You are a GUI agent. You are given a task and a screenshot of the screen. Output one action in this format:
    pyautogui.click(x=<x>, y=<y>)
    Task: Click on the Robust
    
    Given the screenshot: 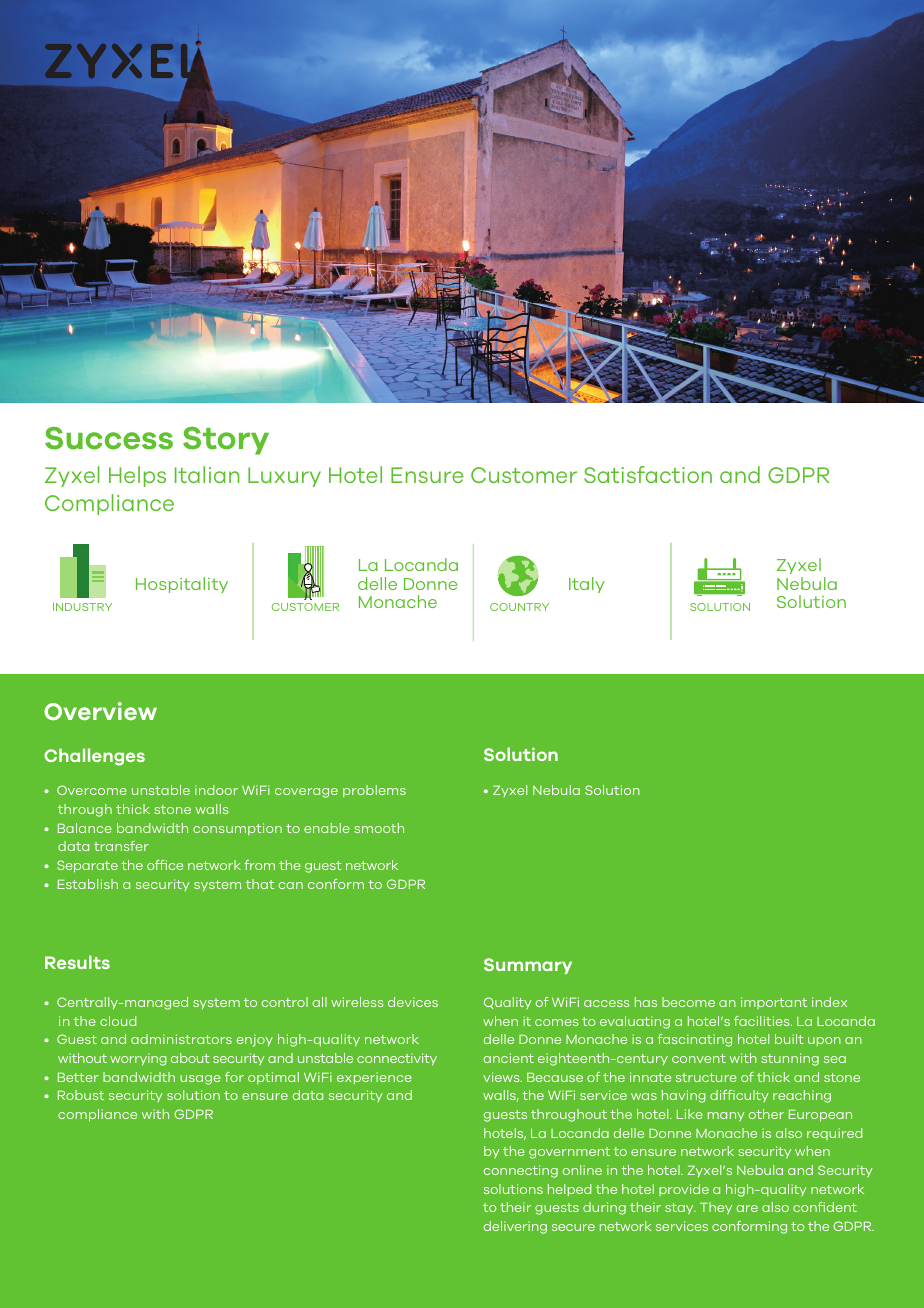 What is the action you would take?
    pyautogui.click(x=81, y=1095)
